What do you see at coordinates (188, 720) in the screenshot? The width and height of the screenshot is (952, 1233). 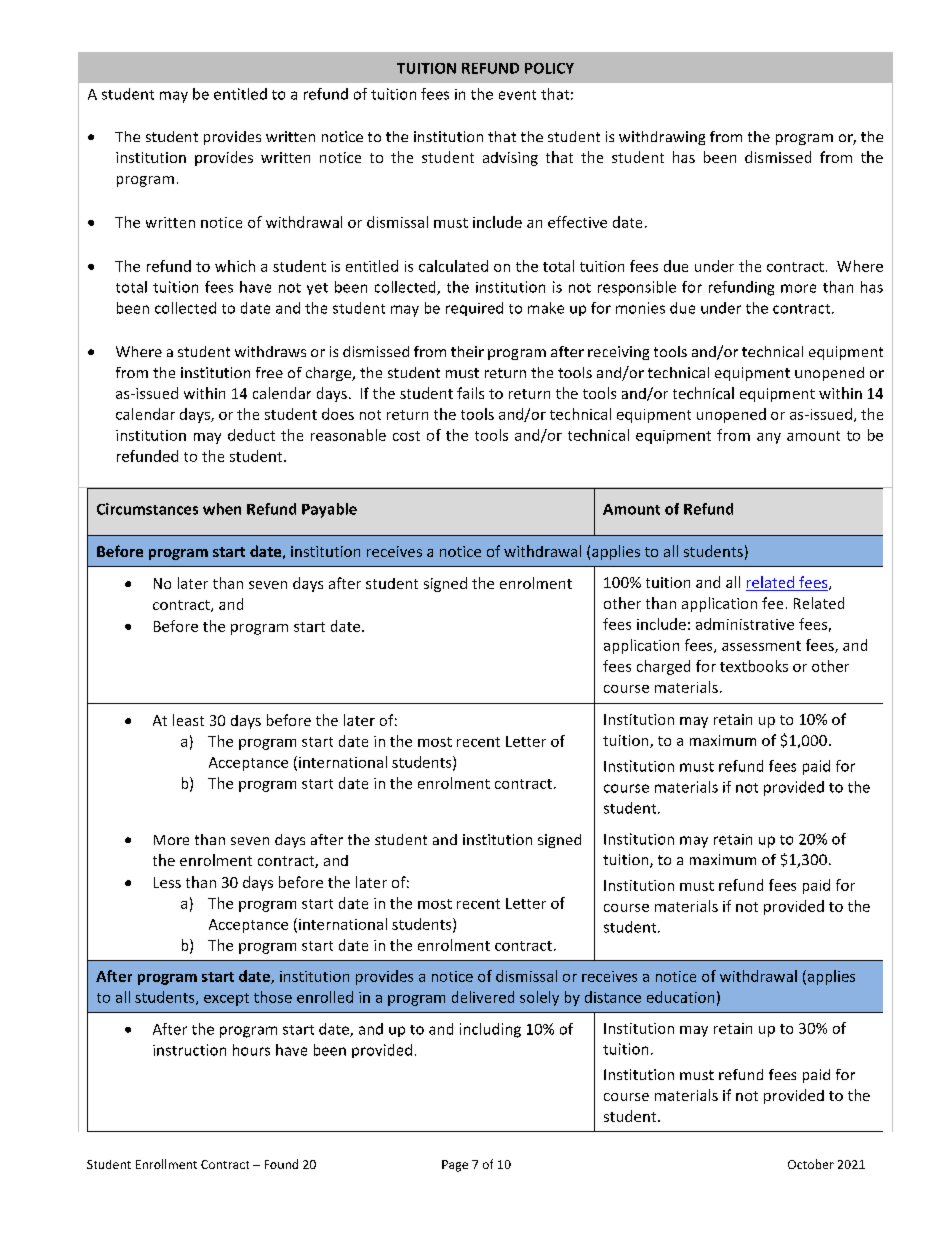 I see `least` at bounding box center [188, 720].
